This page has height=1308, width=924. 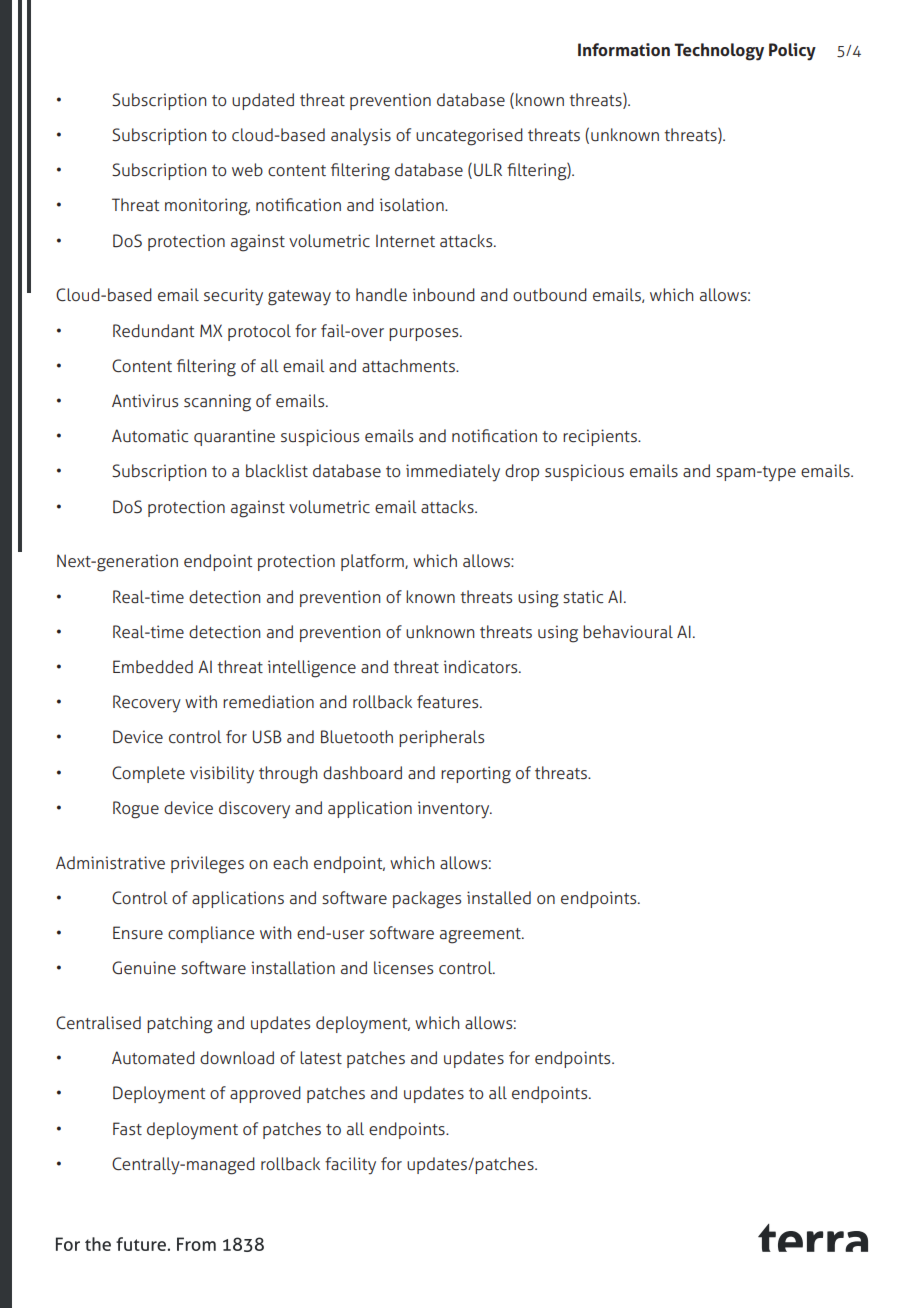 What do you see at coordinates (263, 101) in the page?
I see `updated` at bounding box center [263, 101].
